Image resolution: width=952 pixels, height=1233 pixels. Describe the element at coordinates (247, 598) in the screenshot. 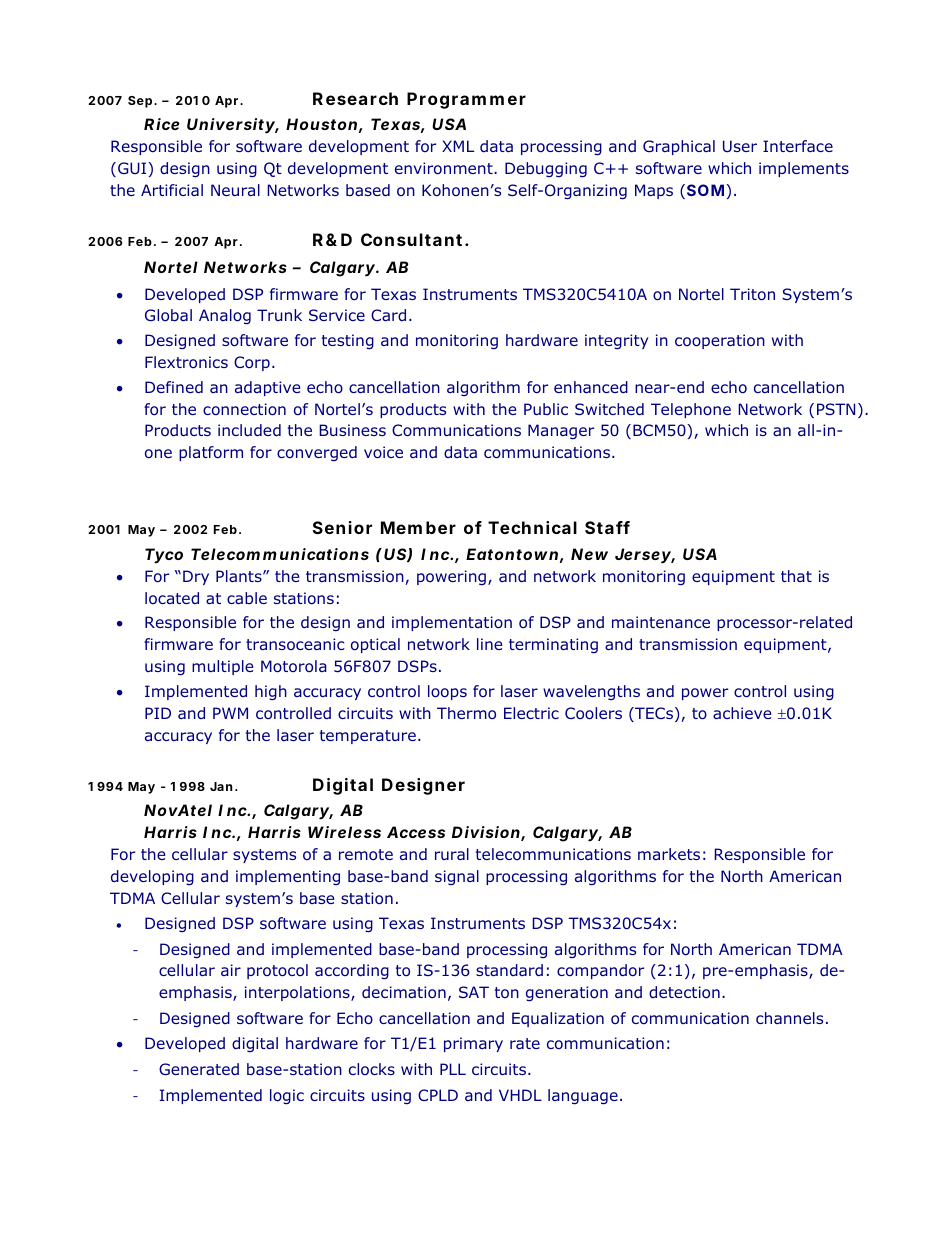

I see `cable` at that location.
